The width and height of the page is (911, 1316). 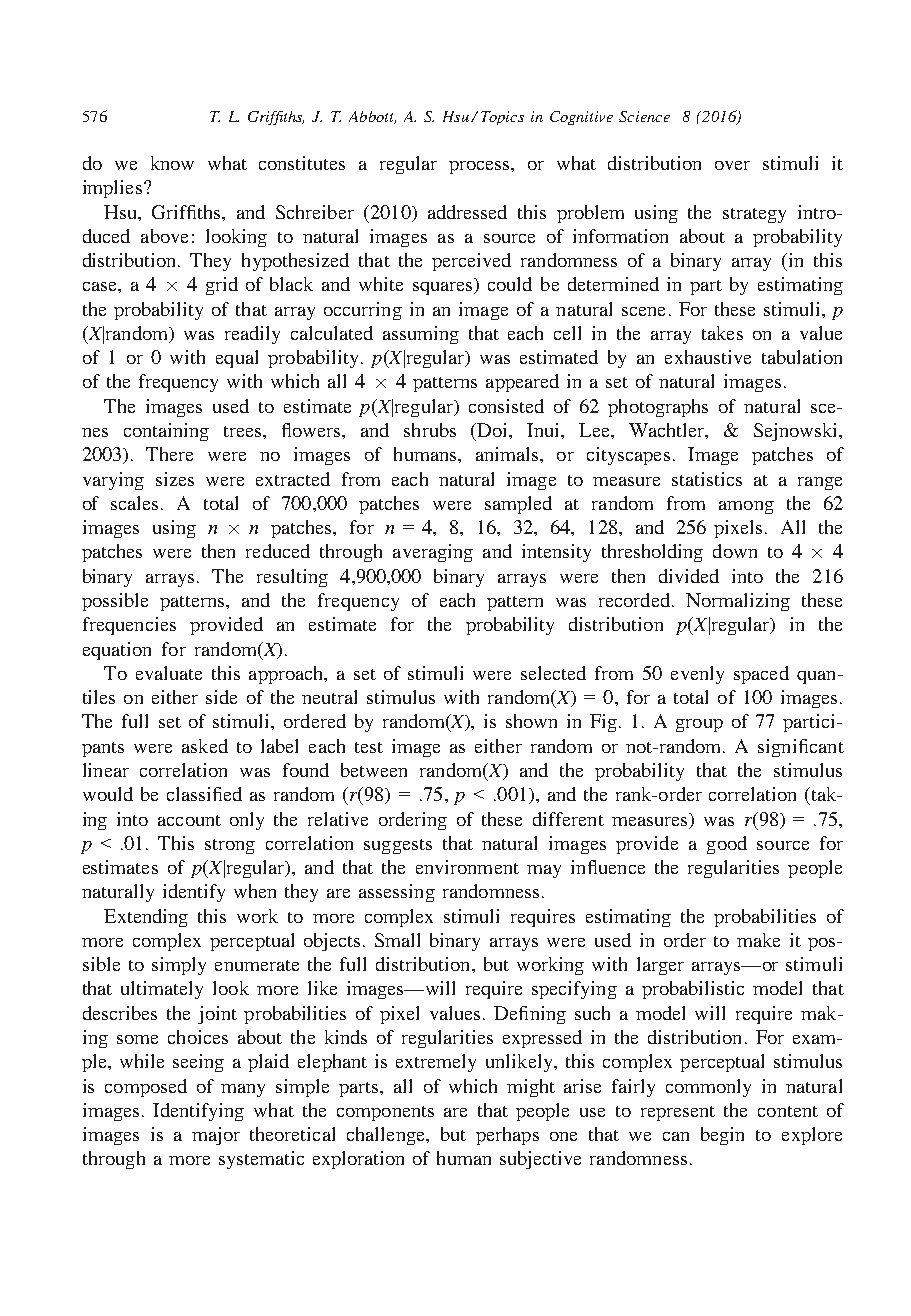 I want to click on process, so click(x=480, y=167).
